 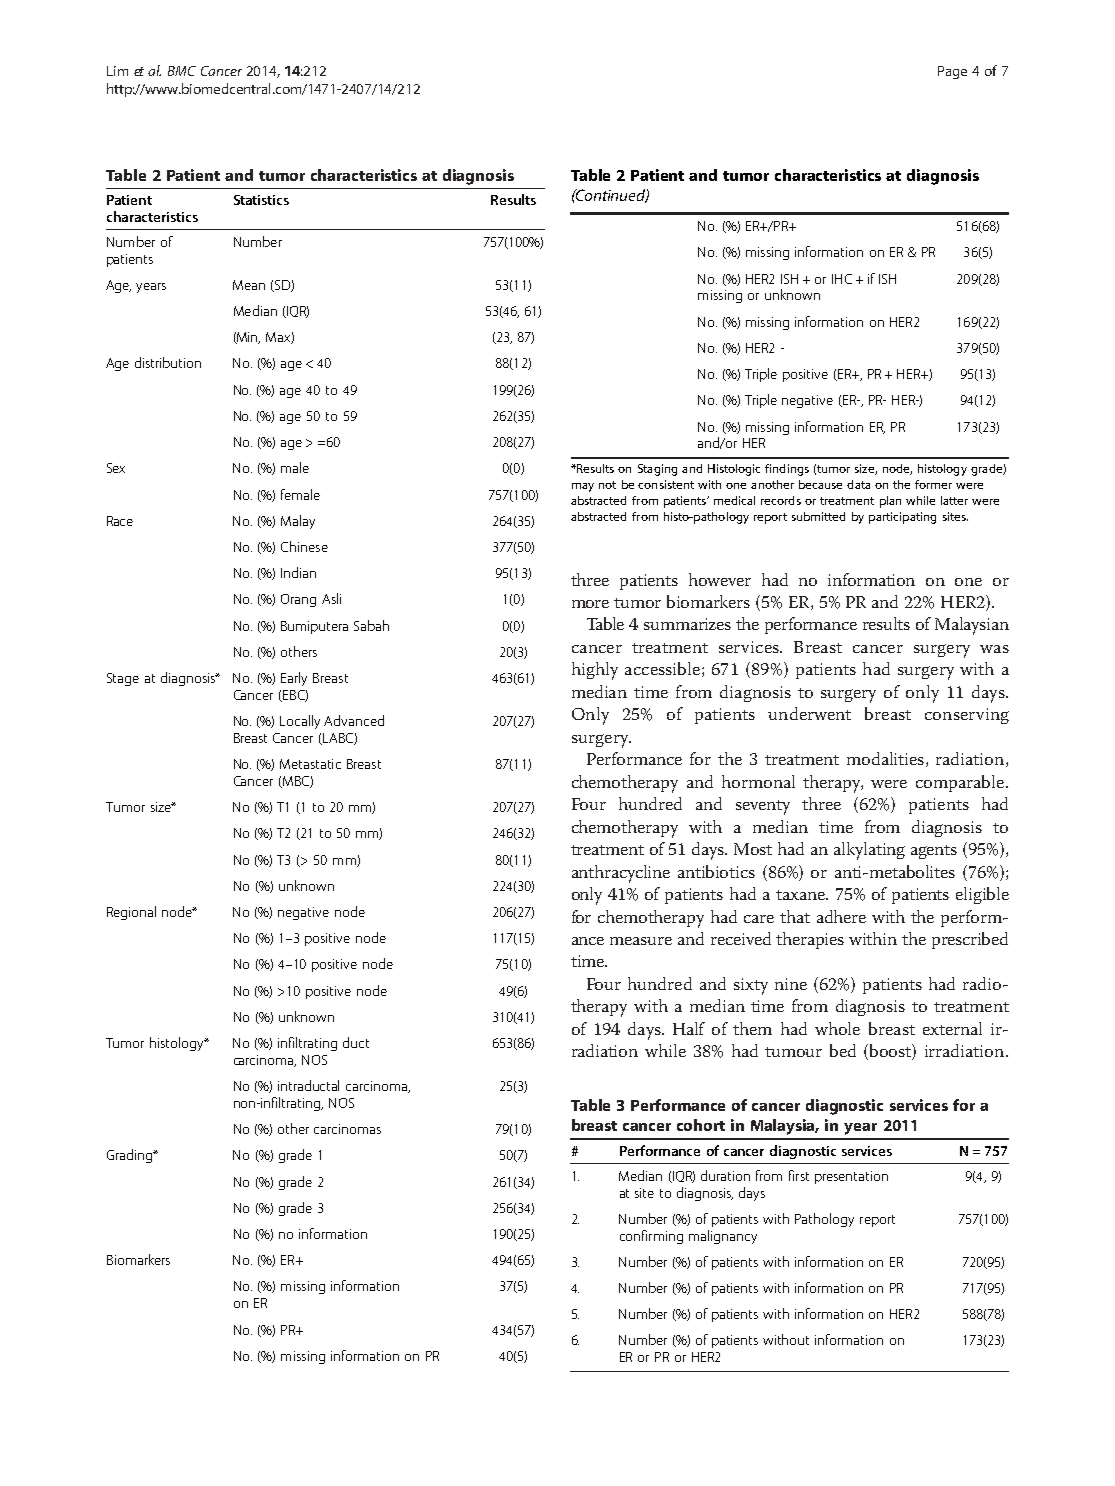 I want to click on BMC, so click(x=182, y=71).
